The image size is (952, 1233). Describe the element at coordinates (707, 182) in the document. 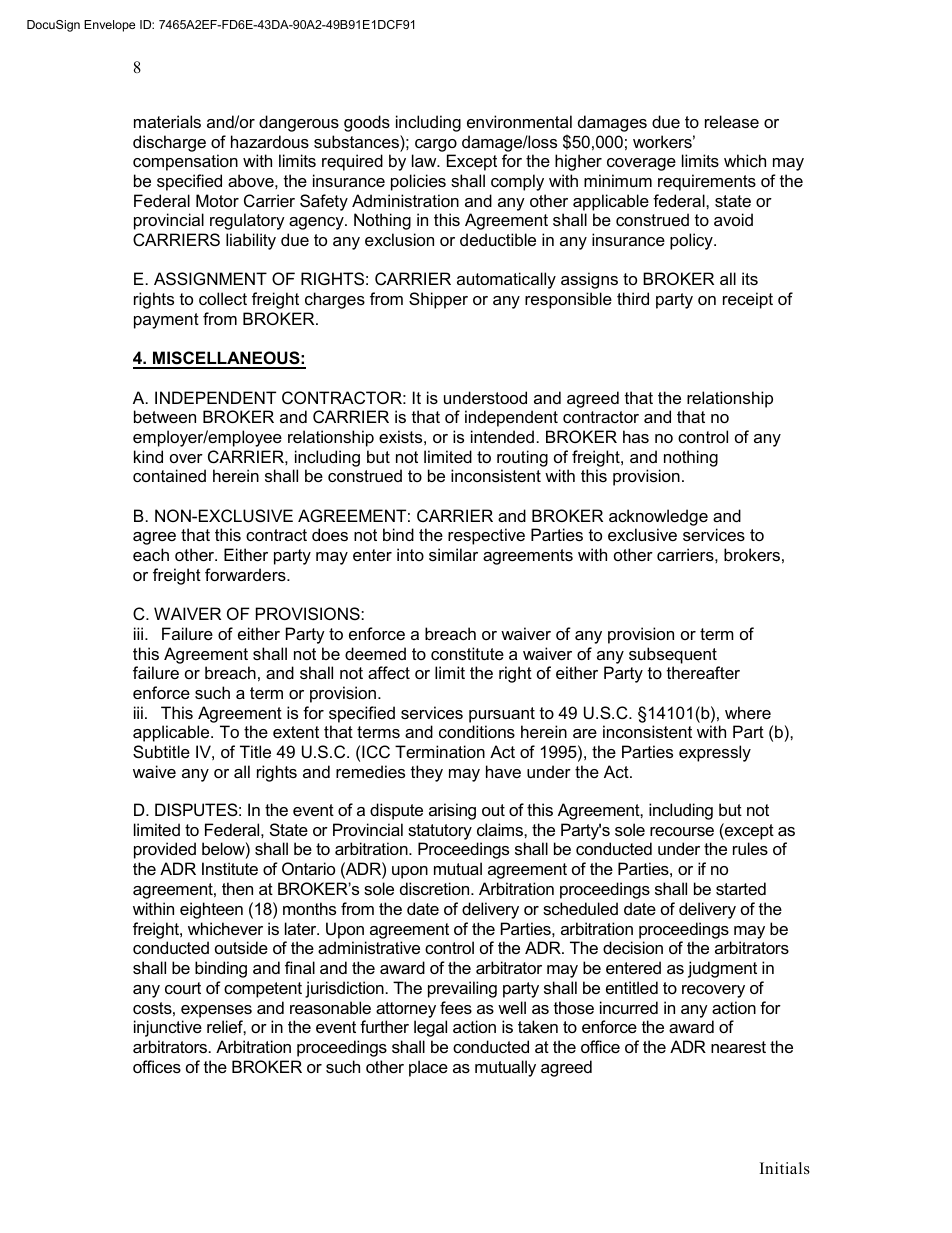

I see `requirements` at that location.
